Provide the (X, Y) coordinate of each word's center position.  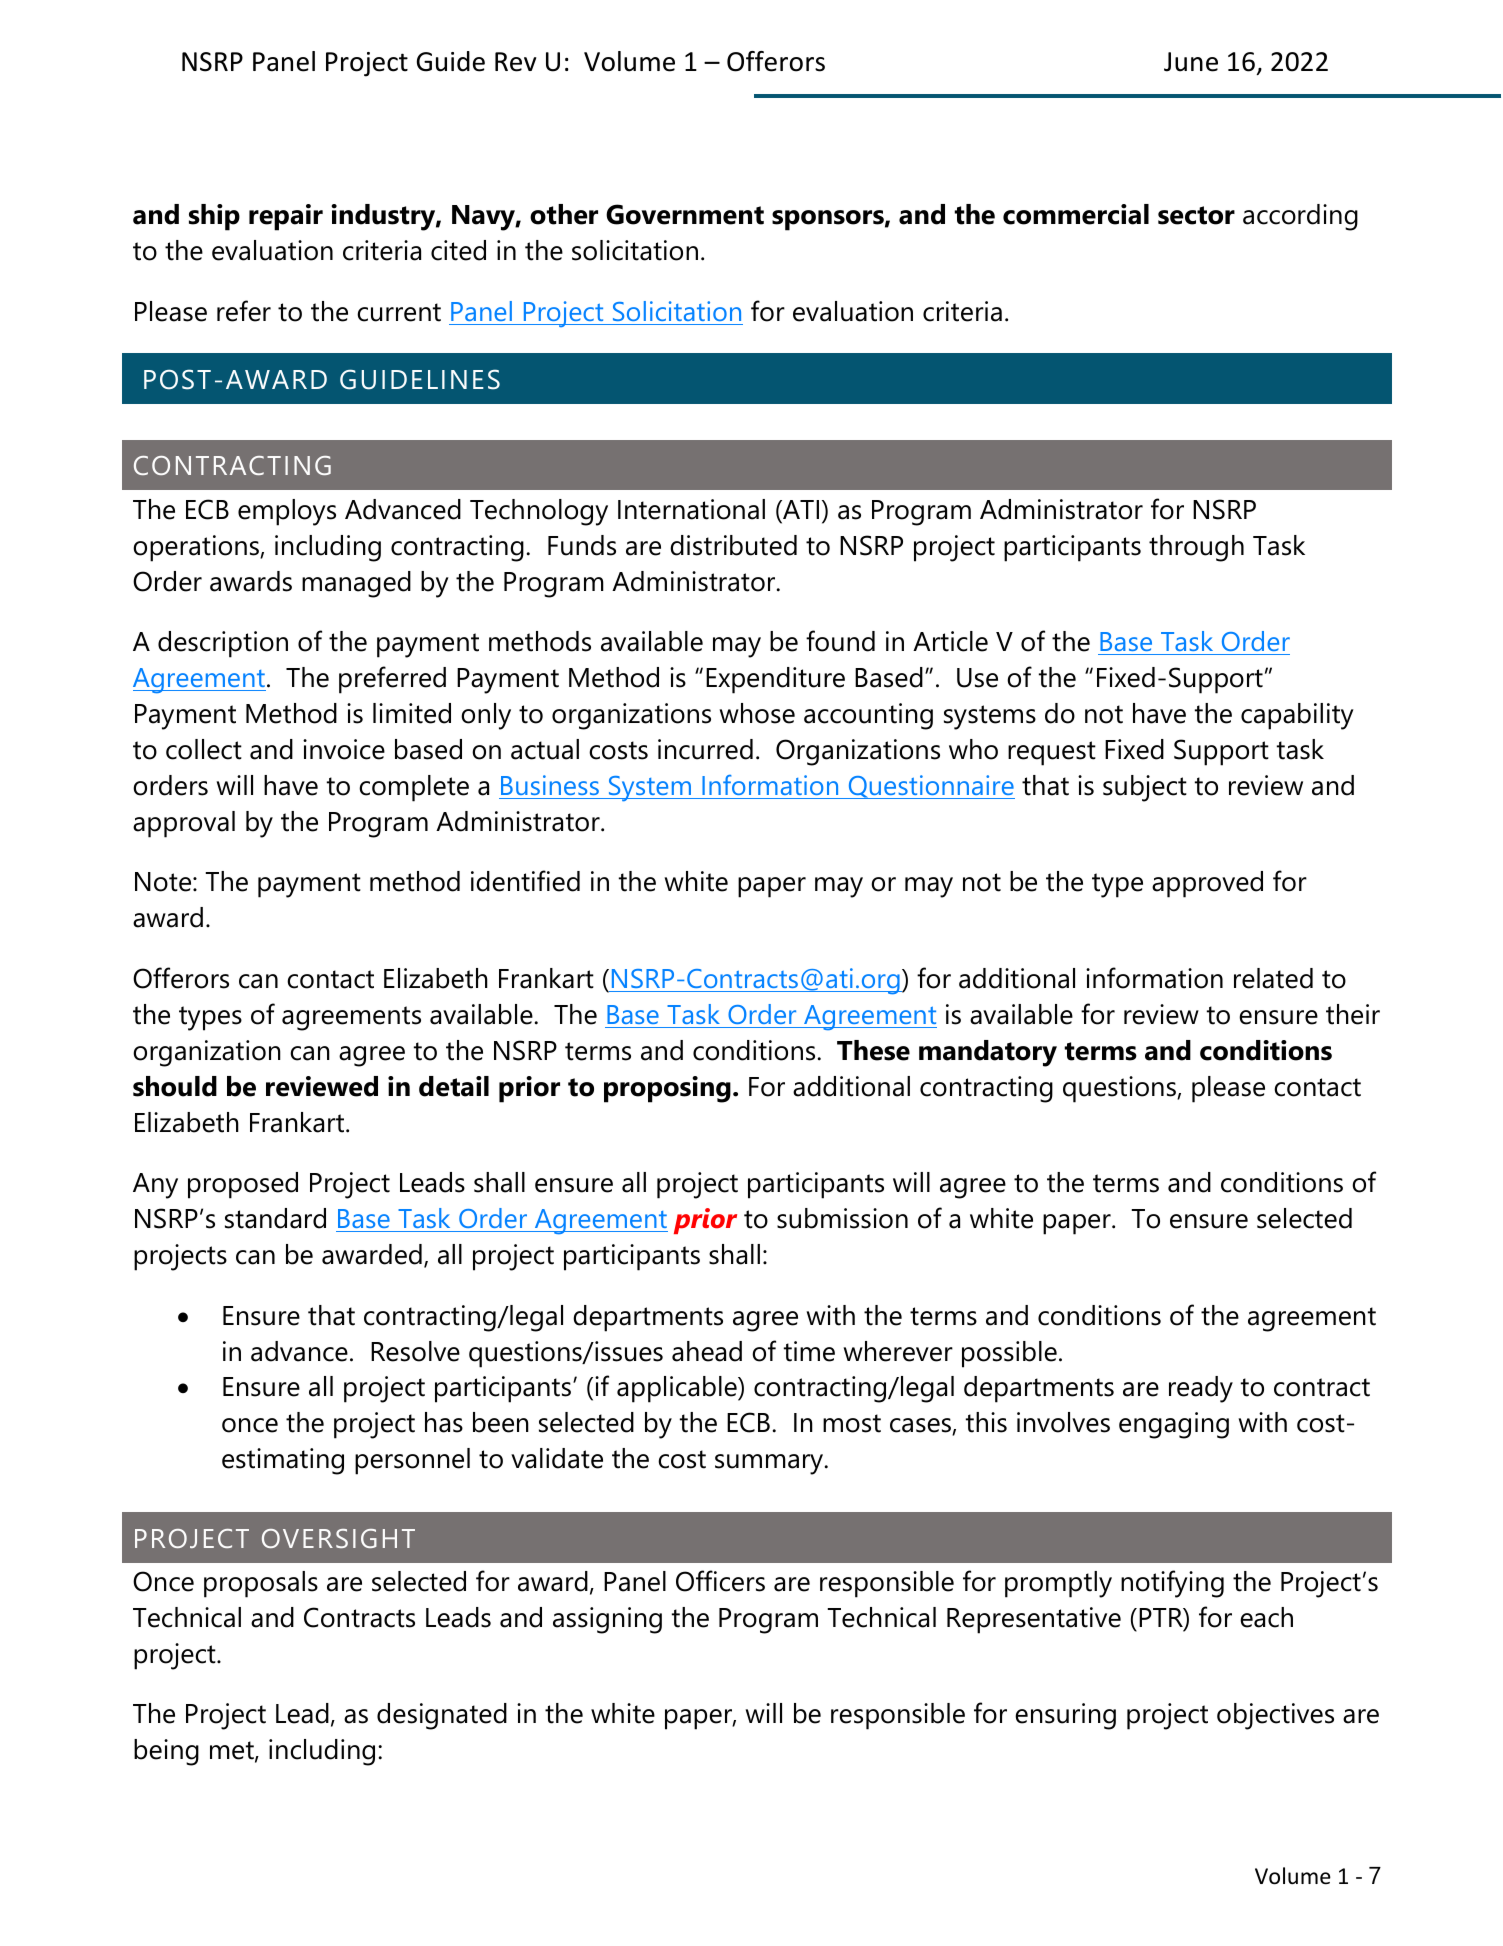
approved (1207, 884)
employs (287, 512)
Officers (720, 1581)
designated (442, 1716)
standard (275, 1218)
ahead (707, 1351)
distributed (733, 545)
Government (685, 214)
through (1196, 548)
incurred (705, 749)
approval (184, 824)
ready (1201, 1389)
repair (286, 217)
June (1191, 62)
